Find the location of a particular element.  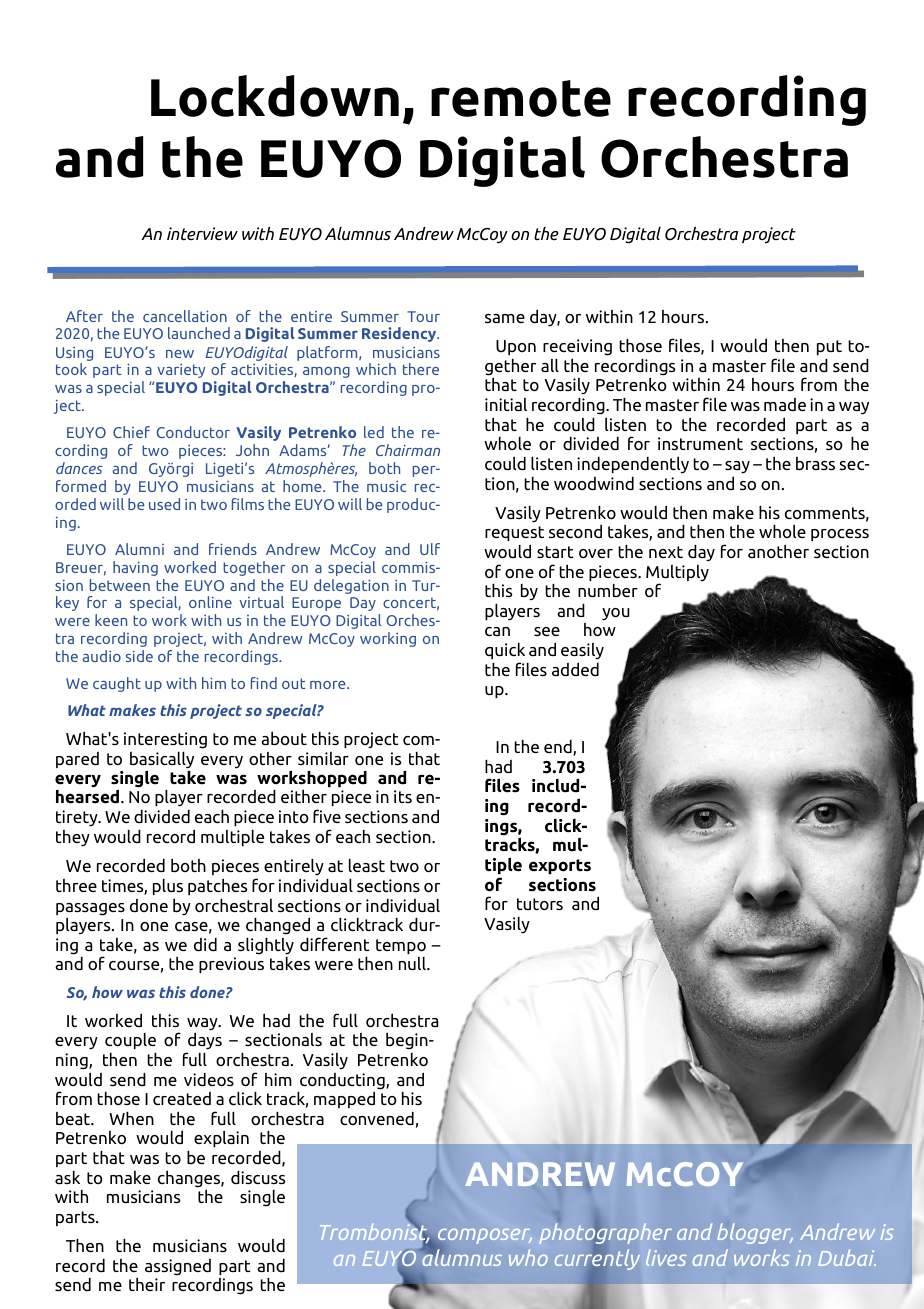

added is located at coordinates (575, 669).
